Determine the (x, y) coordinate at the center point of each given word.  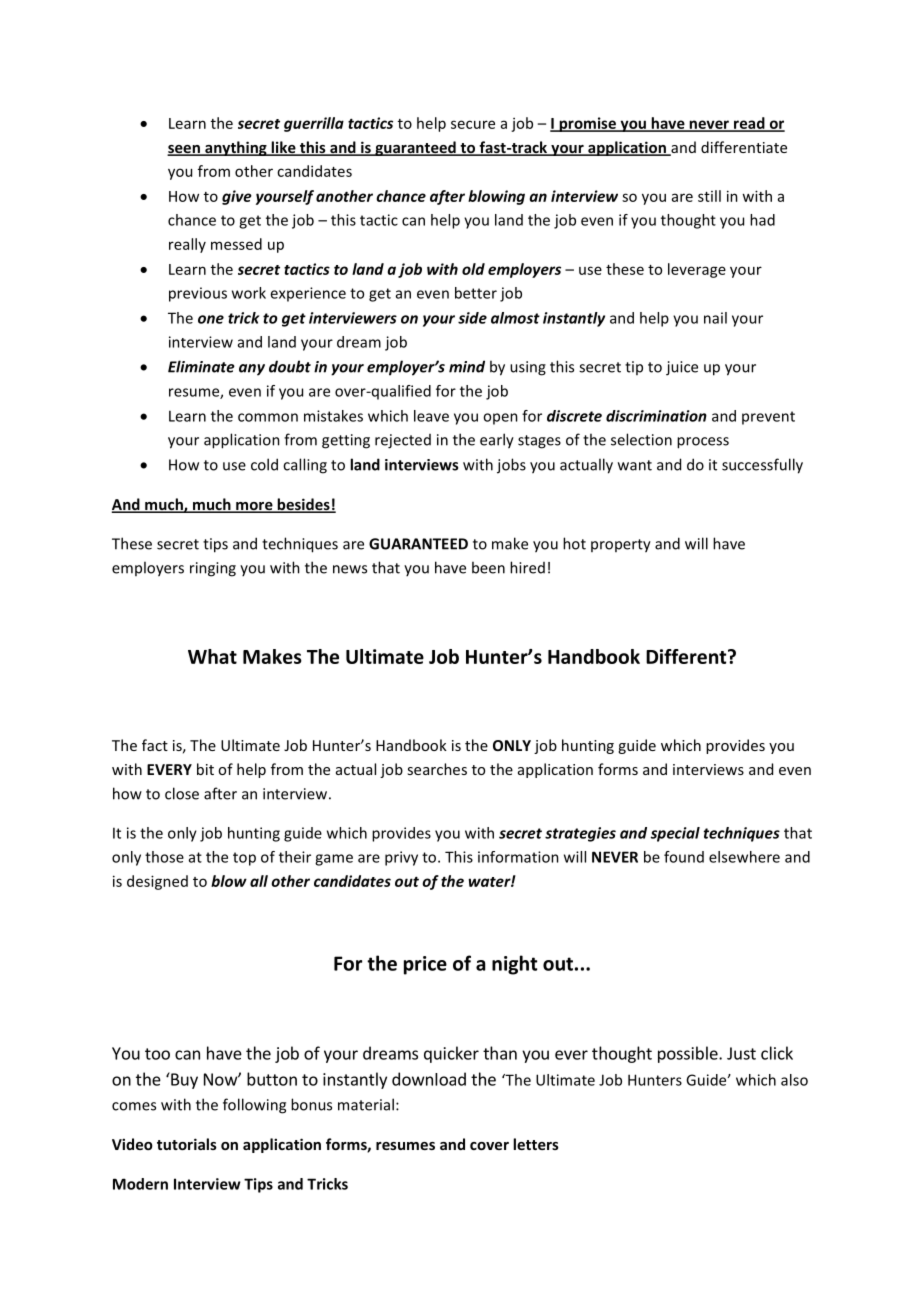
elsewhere (744, 857)
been (488, 567)
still (709, 196)
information (518, 857)
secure (473, 124)
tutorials (187, 1144)
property (621, 546)
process (703, 443)
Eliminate (201, 366)
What (212, 656)
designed (157, 882)
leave (431, 416)
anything (236, 148)
